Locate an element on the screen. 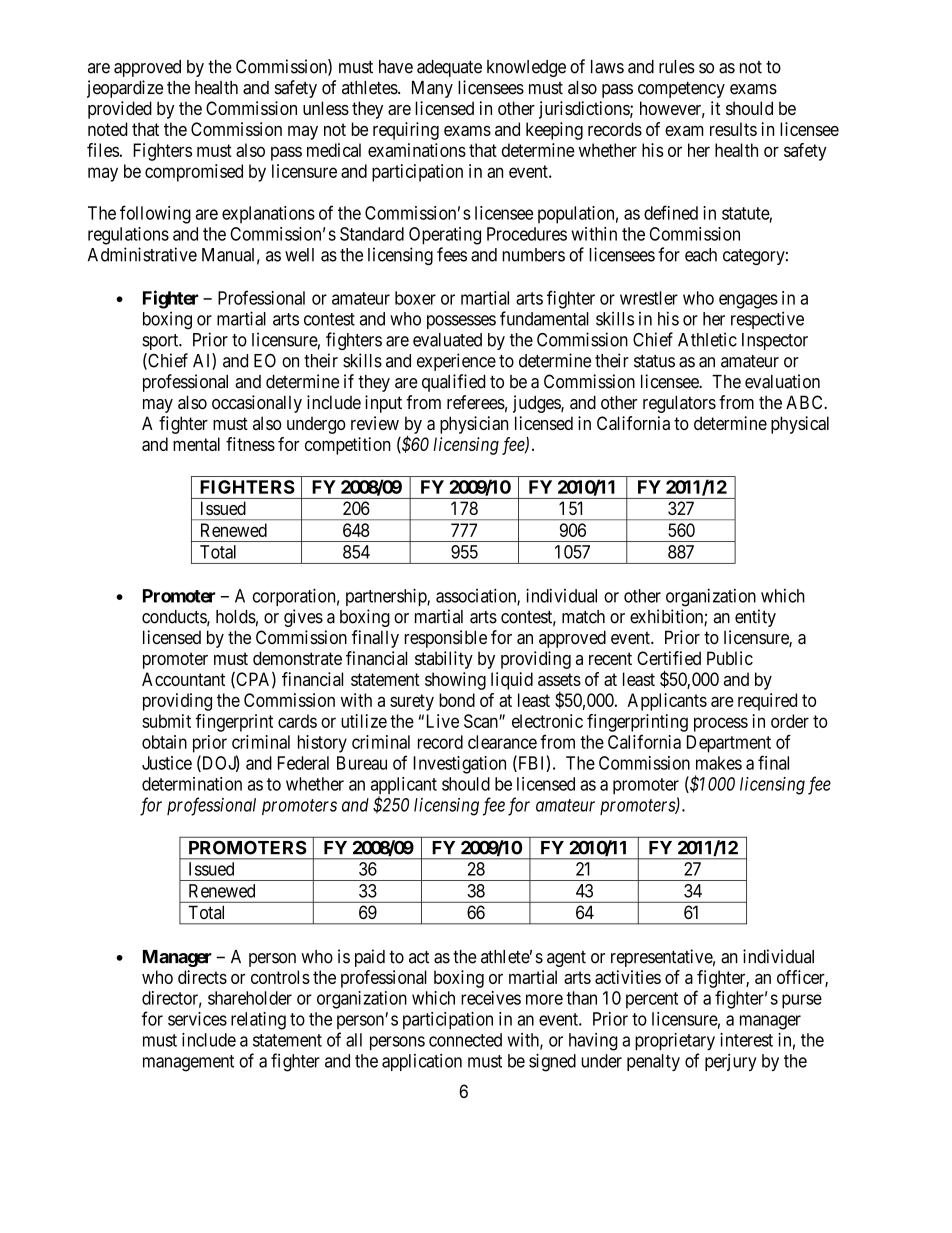 The image size is (952, 1233). services is located at coordinates (197, 1019).
